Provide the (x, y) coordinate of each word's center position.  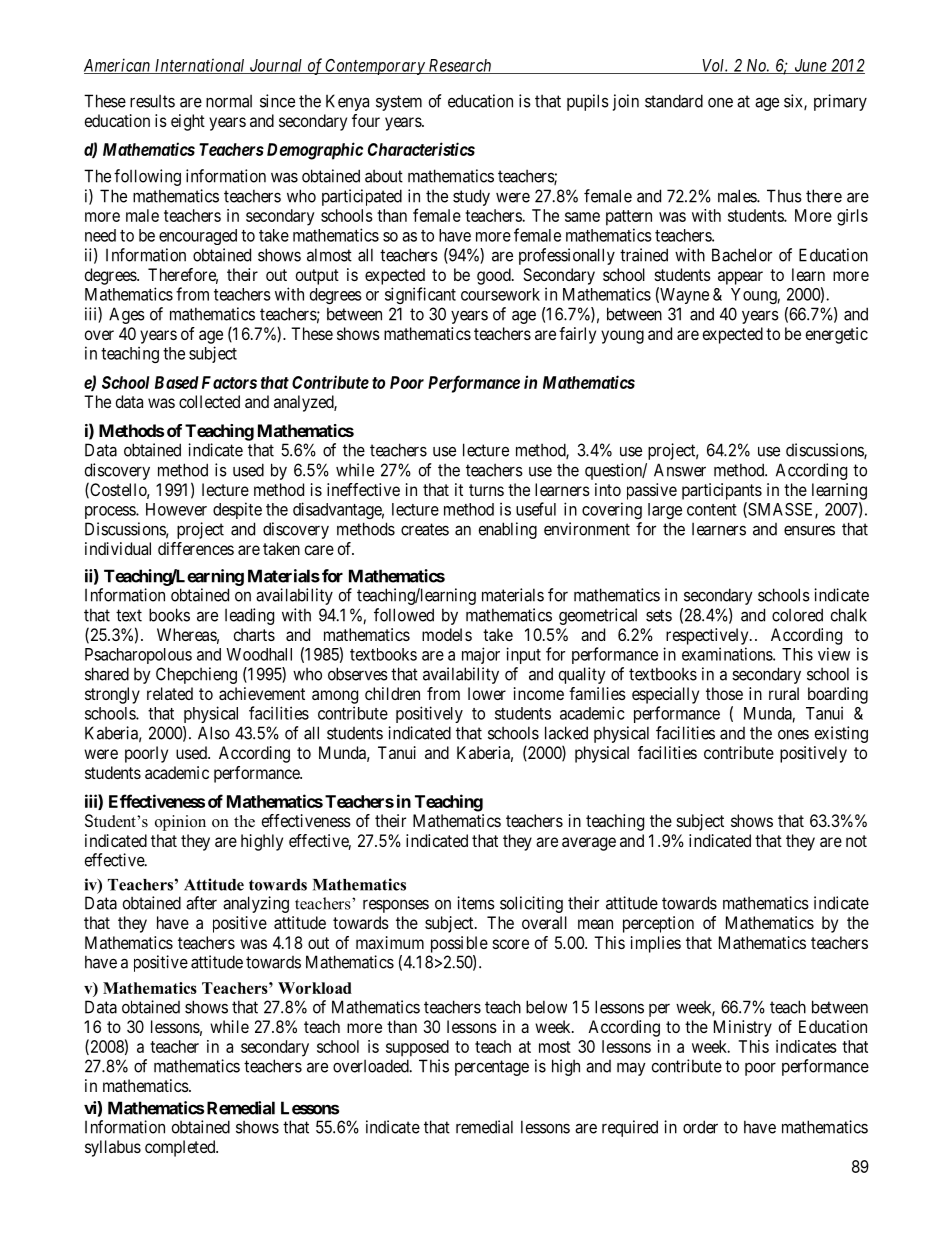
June (810, 66)
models (447, 634)
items (476, 903)
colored (797, 615)
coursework (500, 294)
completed (181, 1148)
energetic (837, 335)
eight (188, 122)
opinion (180, 823)
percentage (492, 1068)
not (856, 841)
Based (177, 382)
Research (460, 66)
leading (249, 616)
